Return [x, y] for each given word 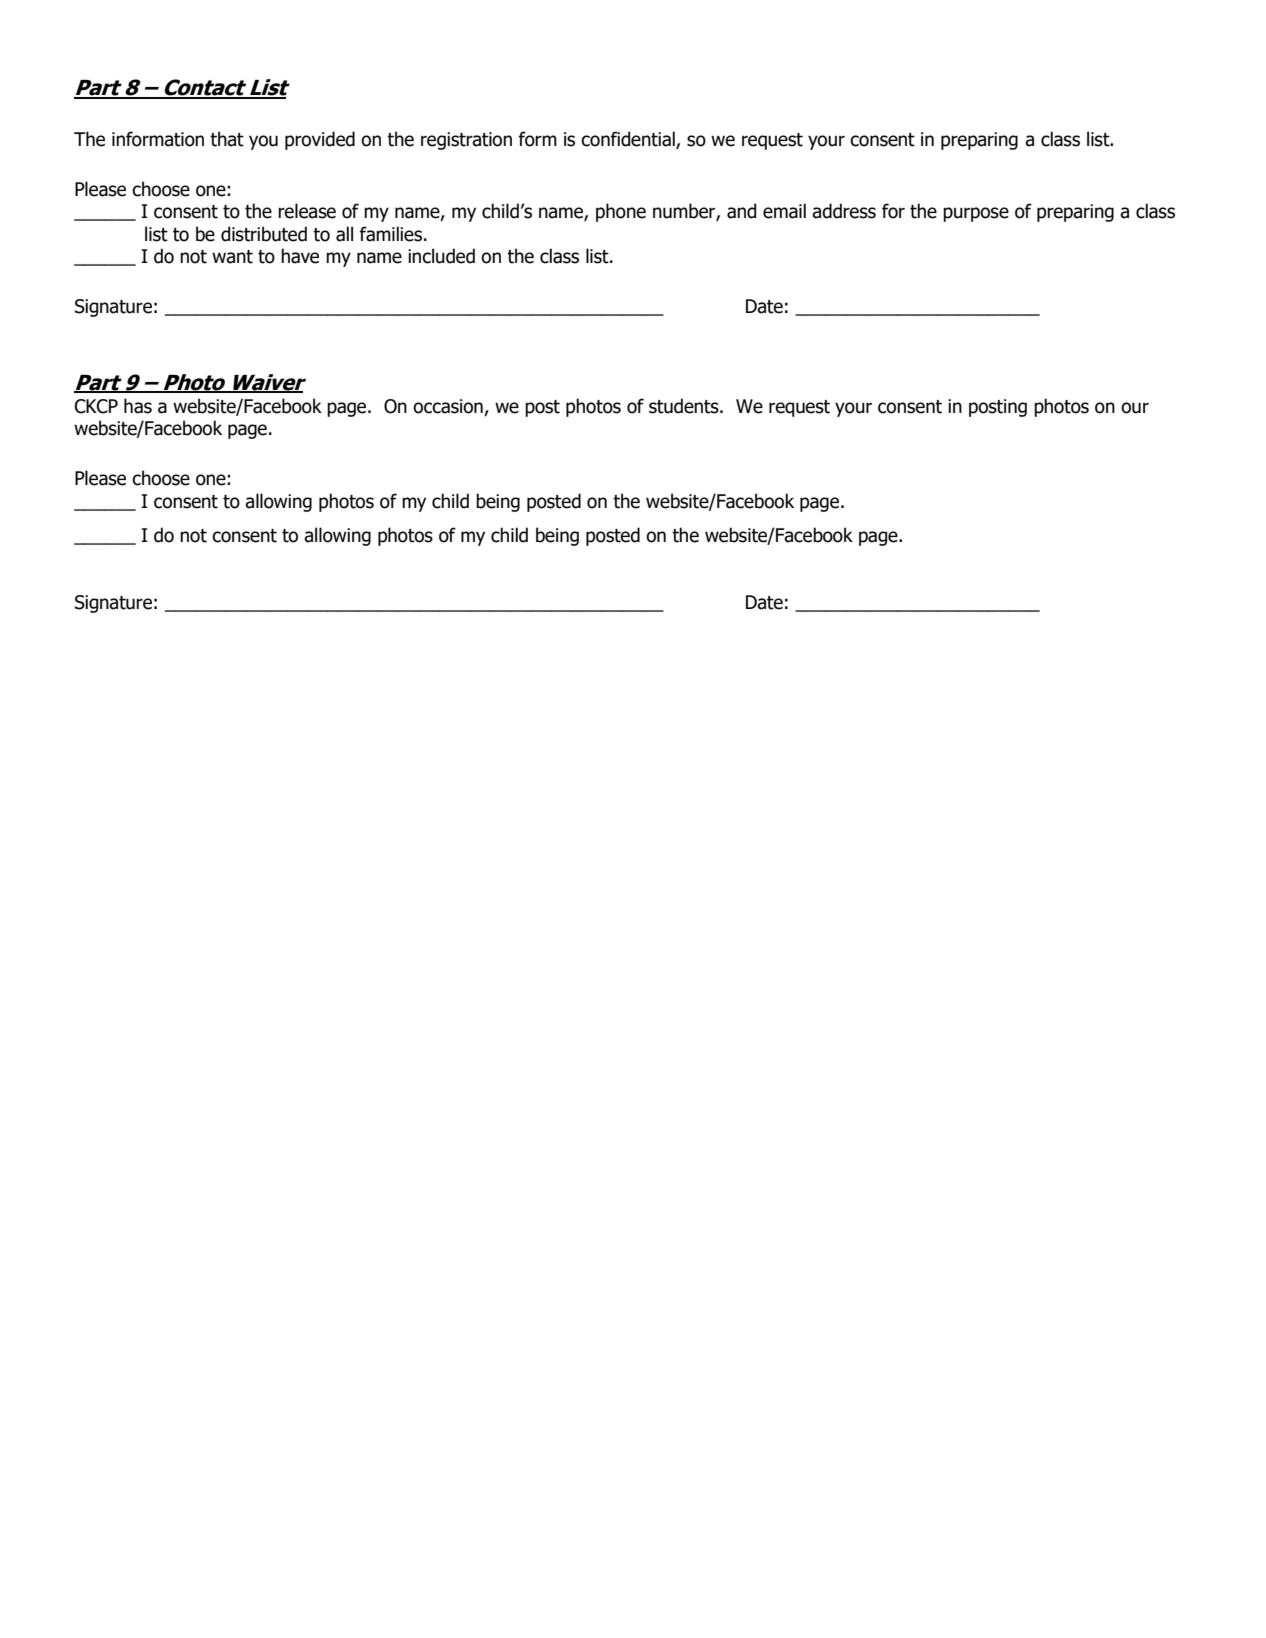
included [441, 256]
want [232, 257]
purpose [976, 214]
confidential [629, 139]
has [138, 406]
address [844, 211]
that [227, 139]
